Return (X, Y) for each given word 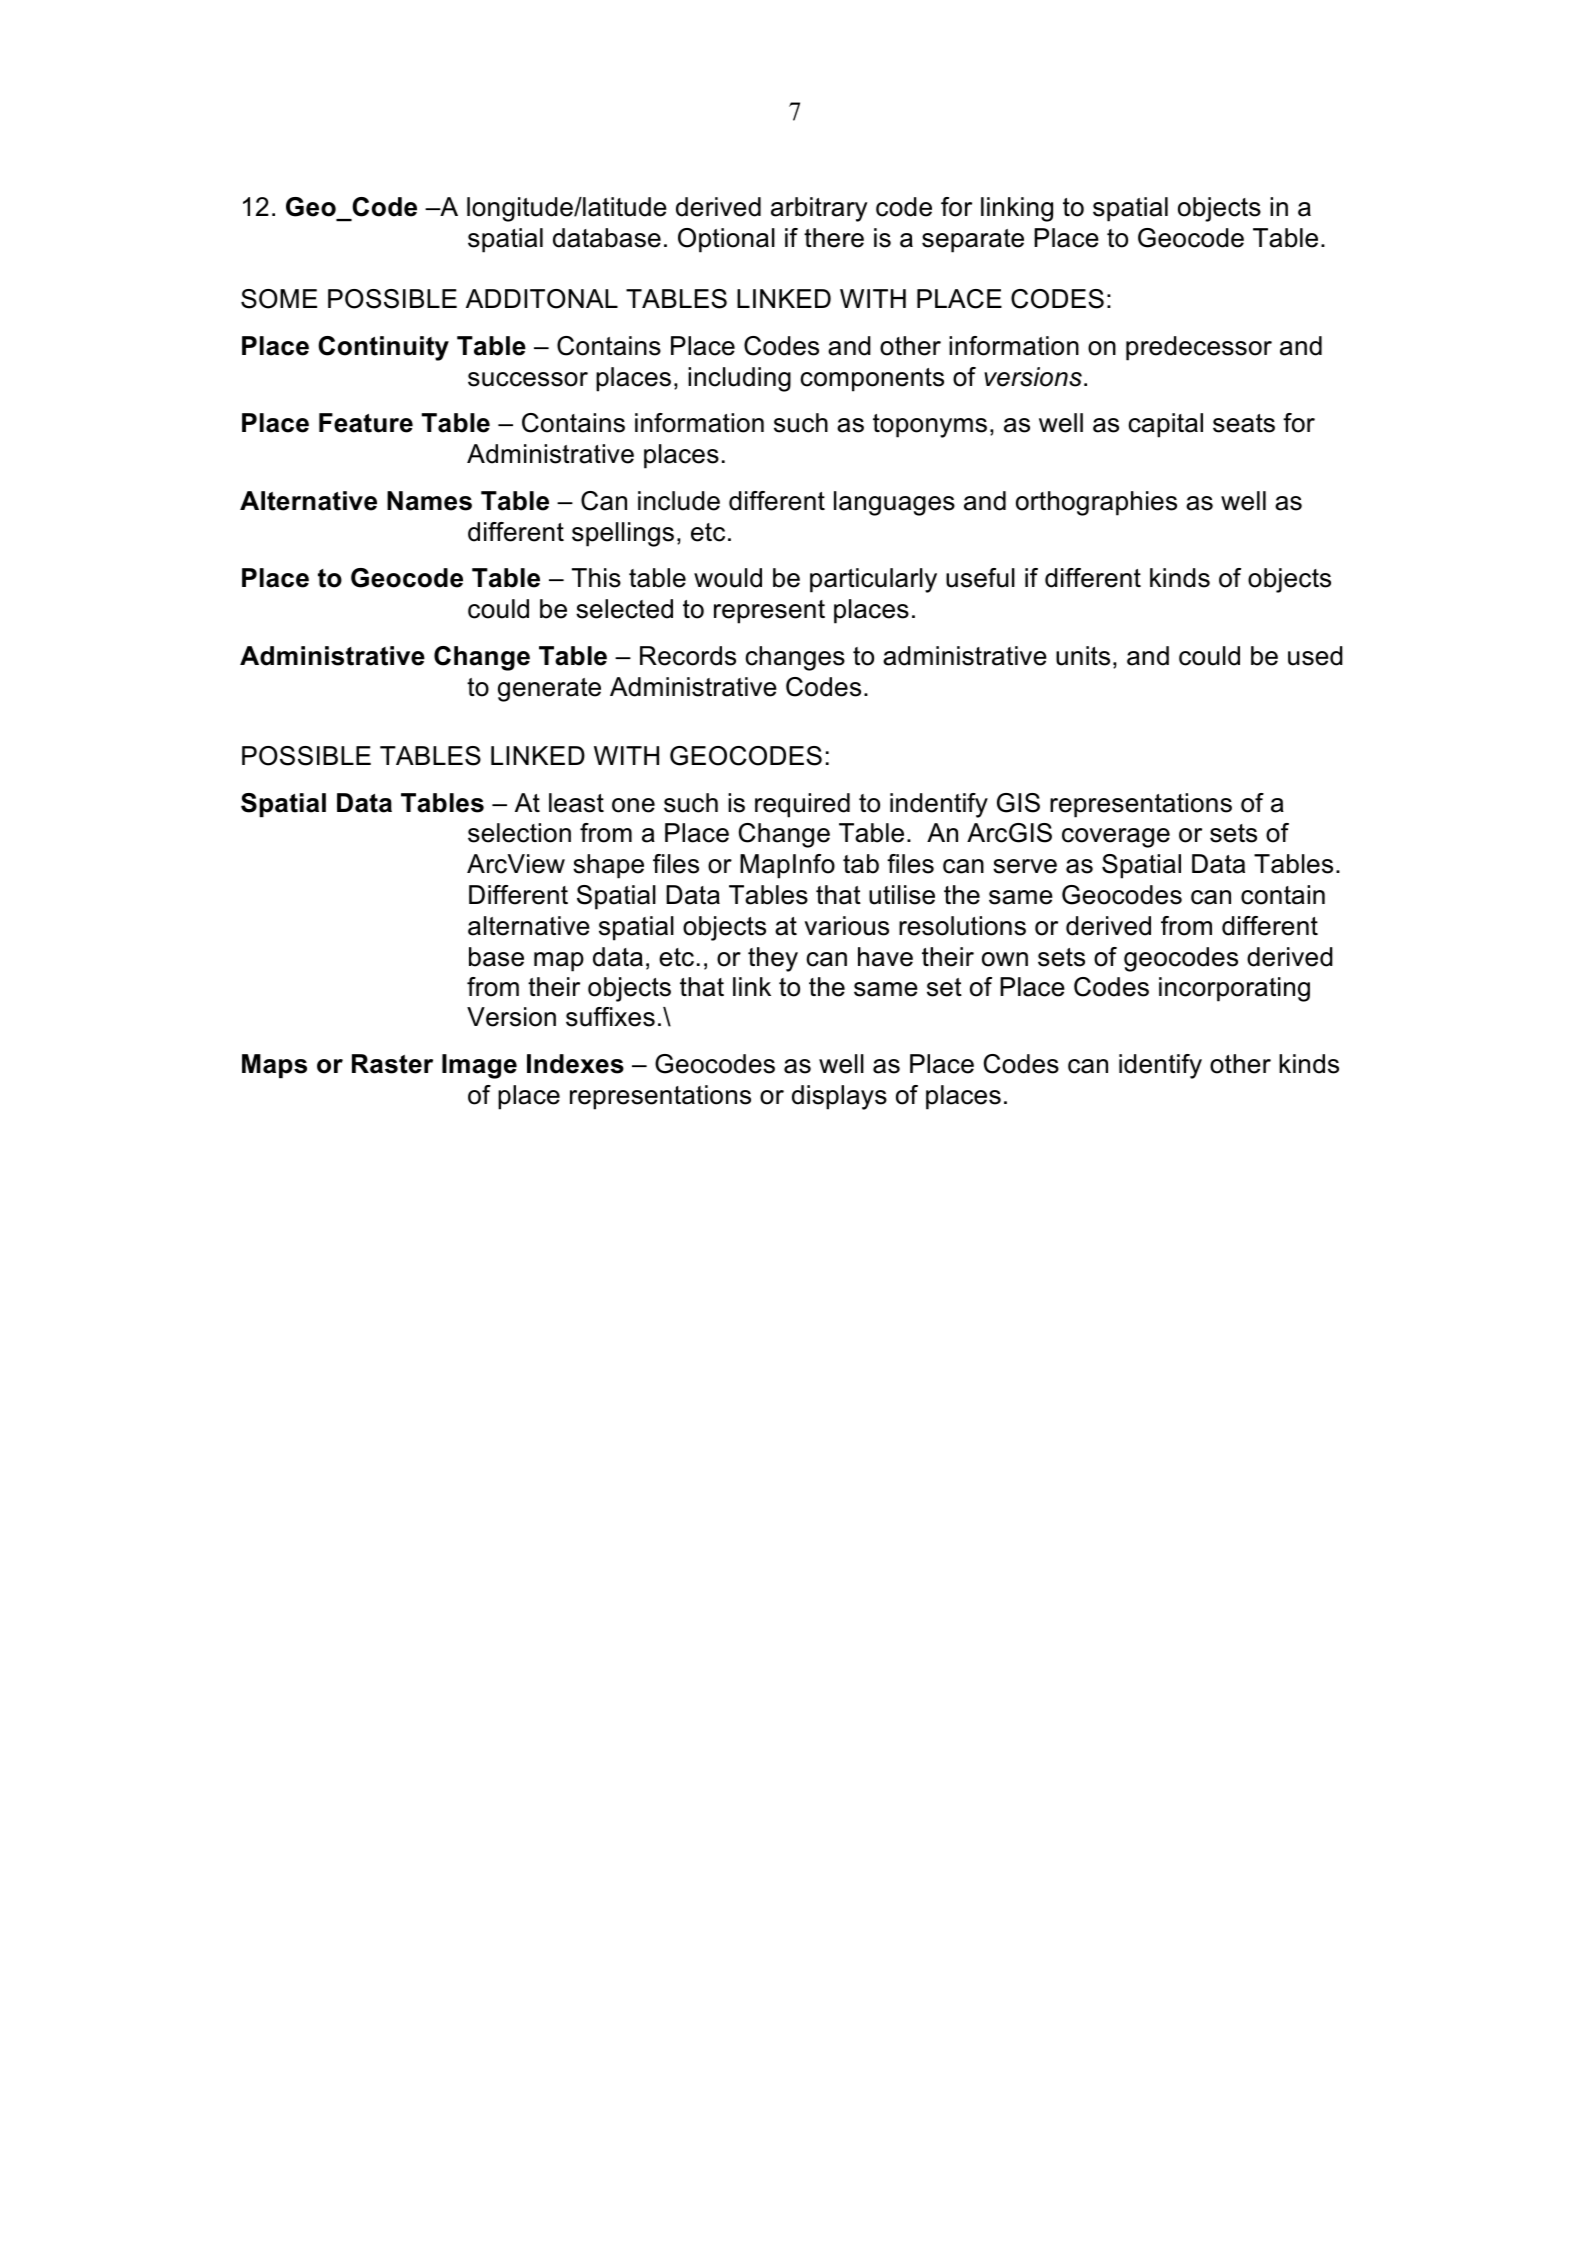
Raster (392, 1064)
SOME (279, 299)
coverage (1116, 838)
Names (429, 501)
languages (894, 503)
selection (519, 833)
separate (973, 241)
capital (1165, 425)
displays (839, 1097)
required (802, 805)
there (834, 238)
